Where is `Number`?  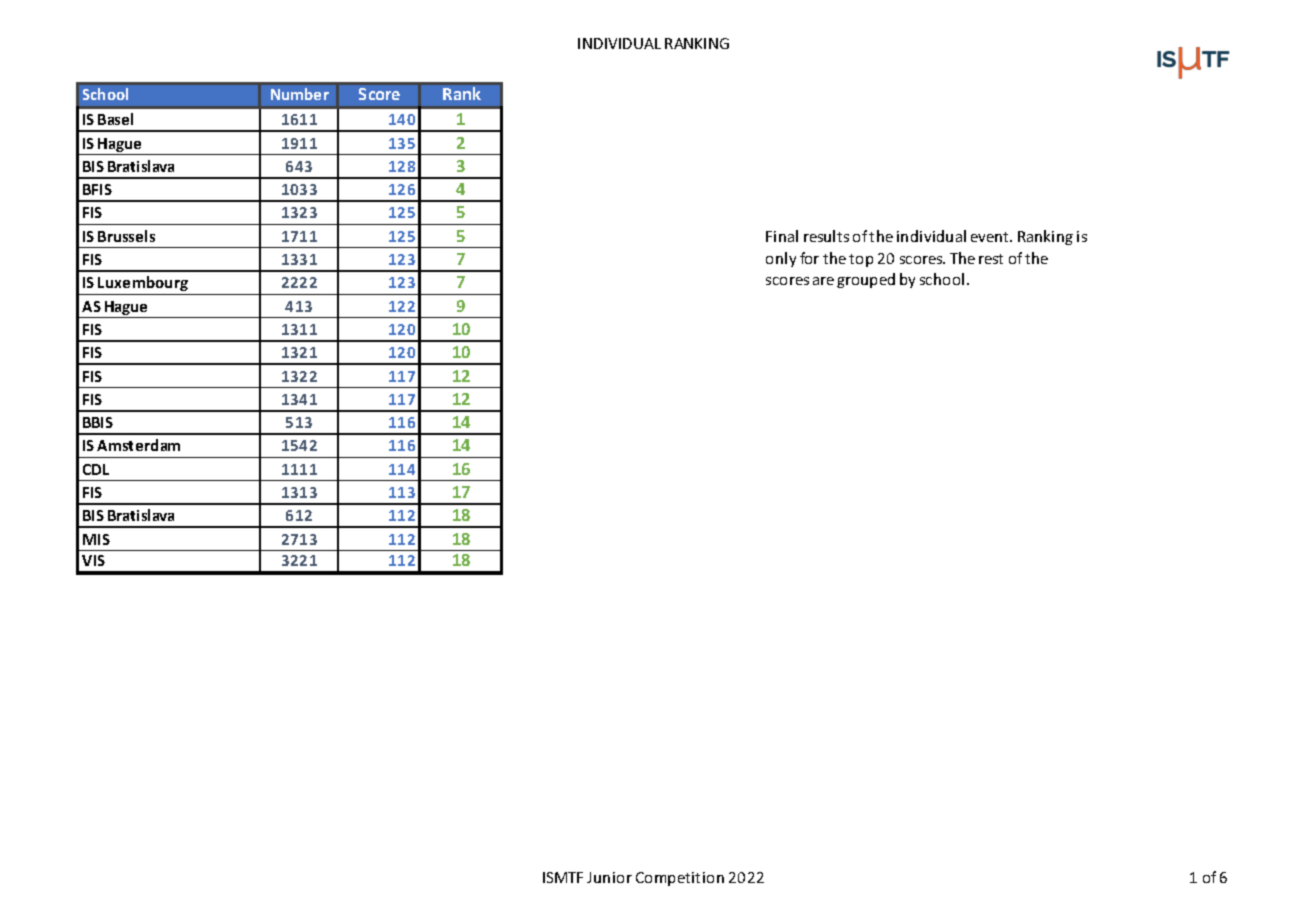 Number is located at coordinates (300, 94).
